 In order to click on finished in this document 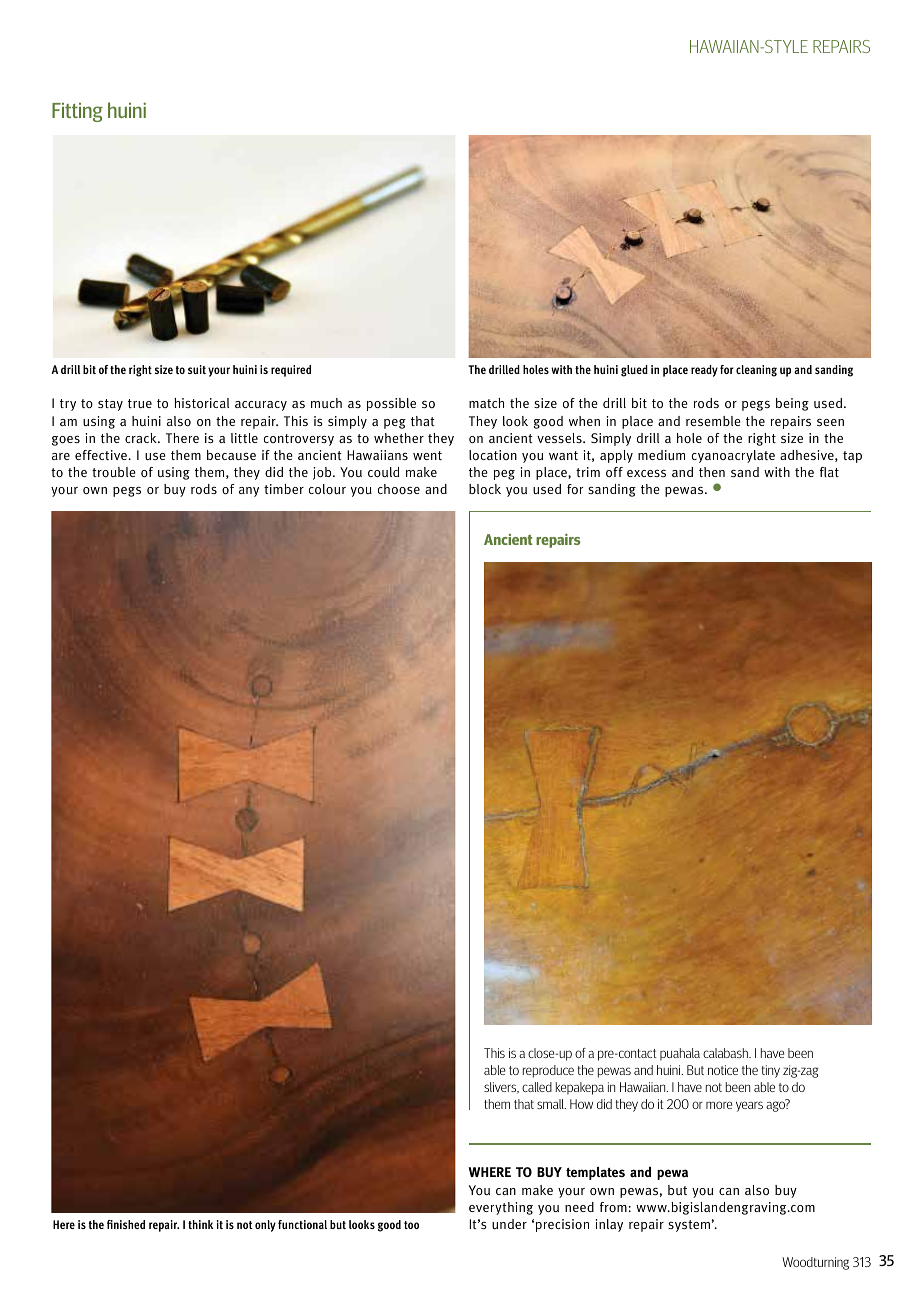, I will do `click(126, 1224)`.
